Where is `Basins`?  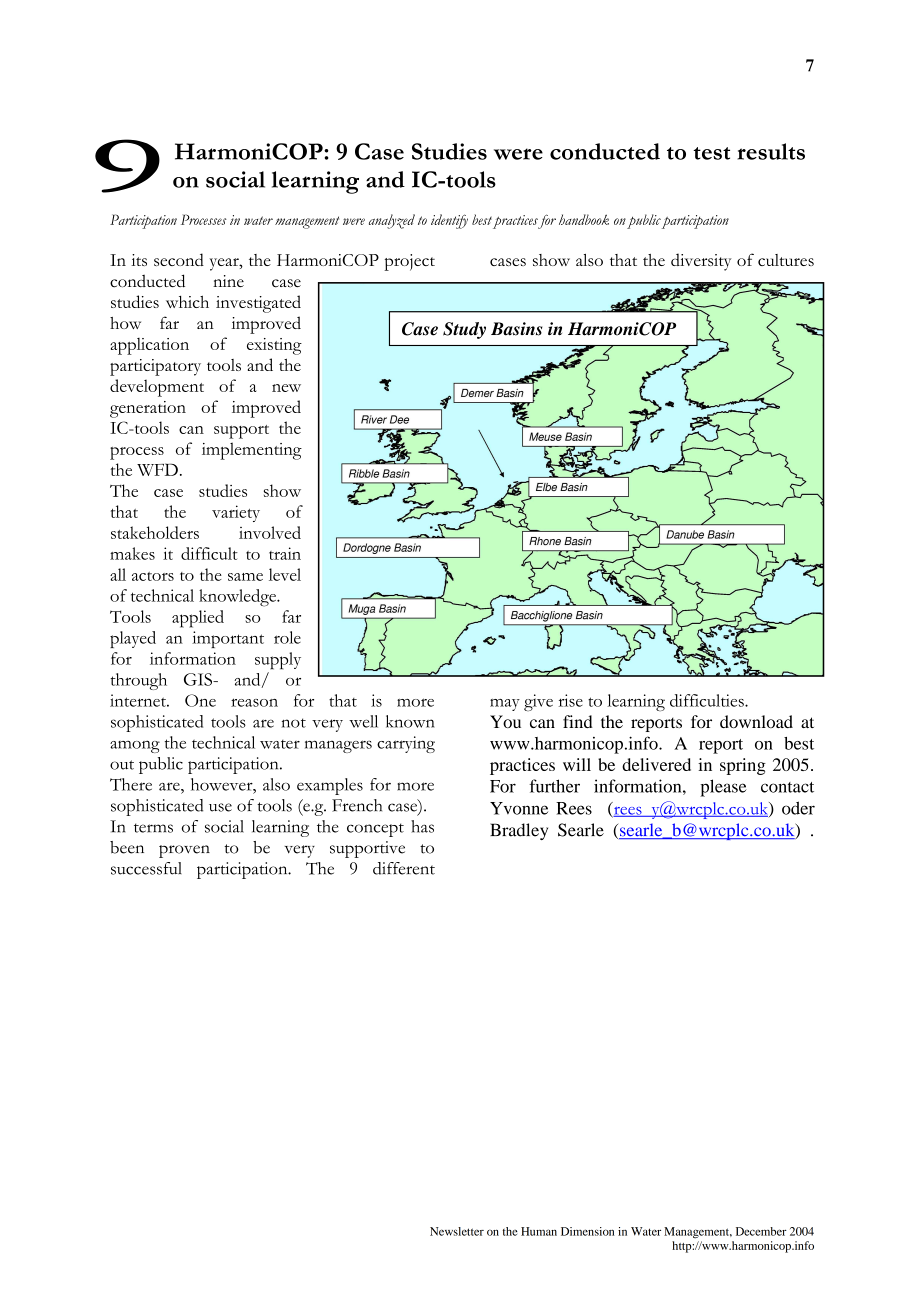 Basins is located at coordinates (516, 329).
